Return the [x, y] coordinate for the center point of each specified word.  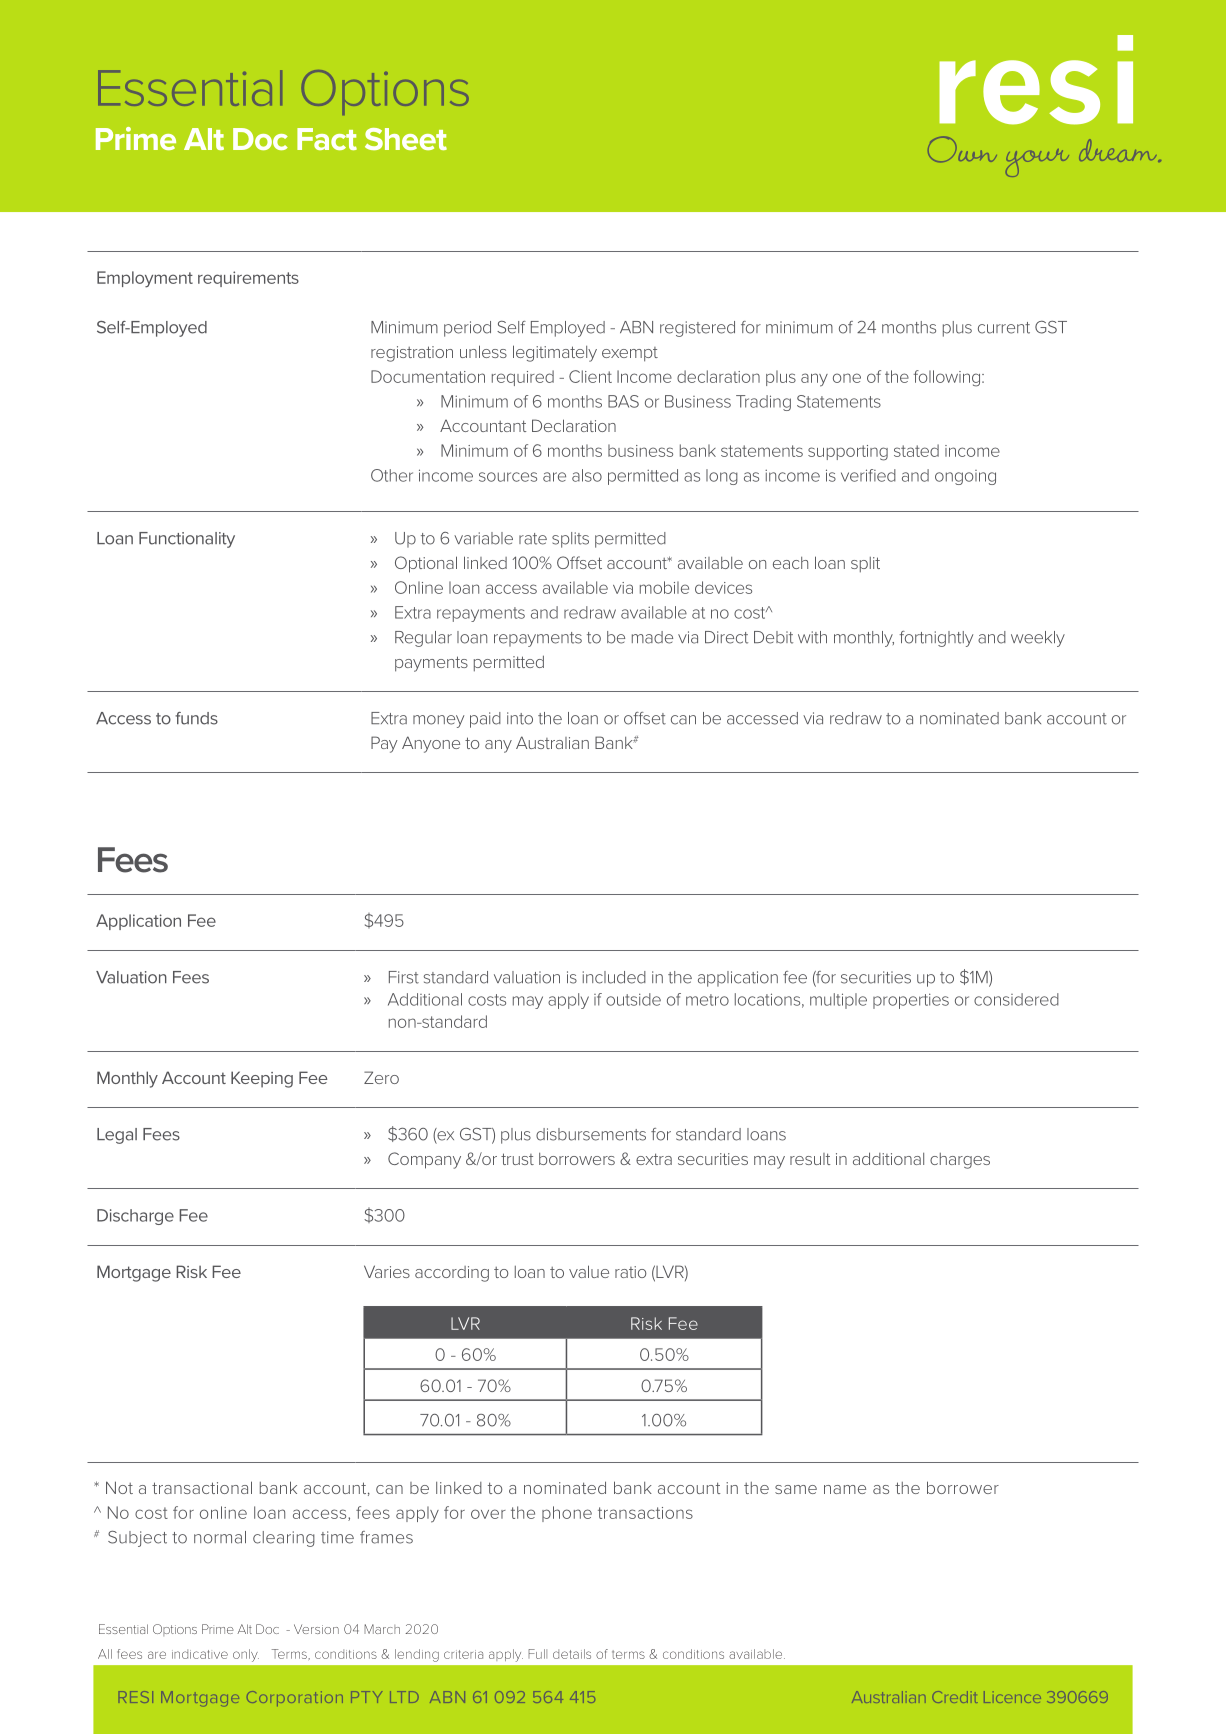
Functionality [187, 540]
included [614, 977]
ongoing [965, 477]
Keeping [262, 1079]
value [589, 1271]
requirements [248, 279]
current [1004, 328]
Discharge [135, 1217]
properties [911, 1001]
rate [533, 539]
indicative [200, 1654]
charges [960, 1161]
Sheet [406, 139]
